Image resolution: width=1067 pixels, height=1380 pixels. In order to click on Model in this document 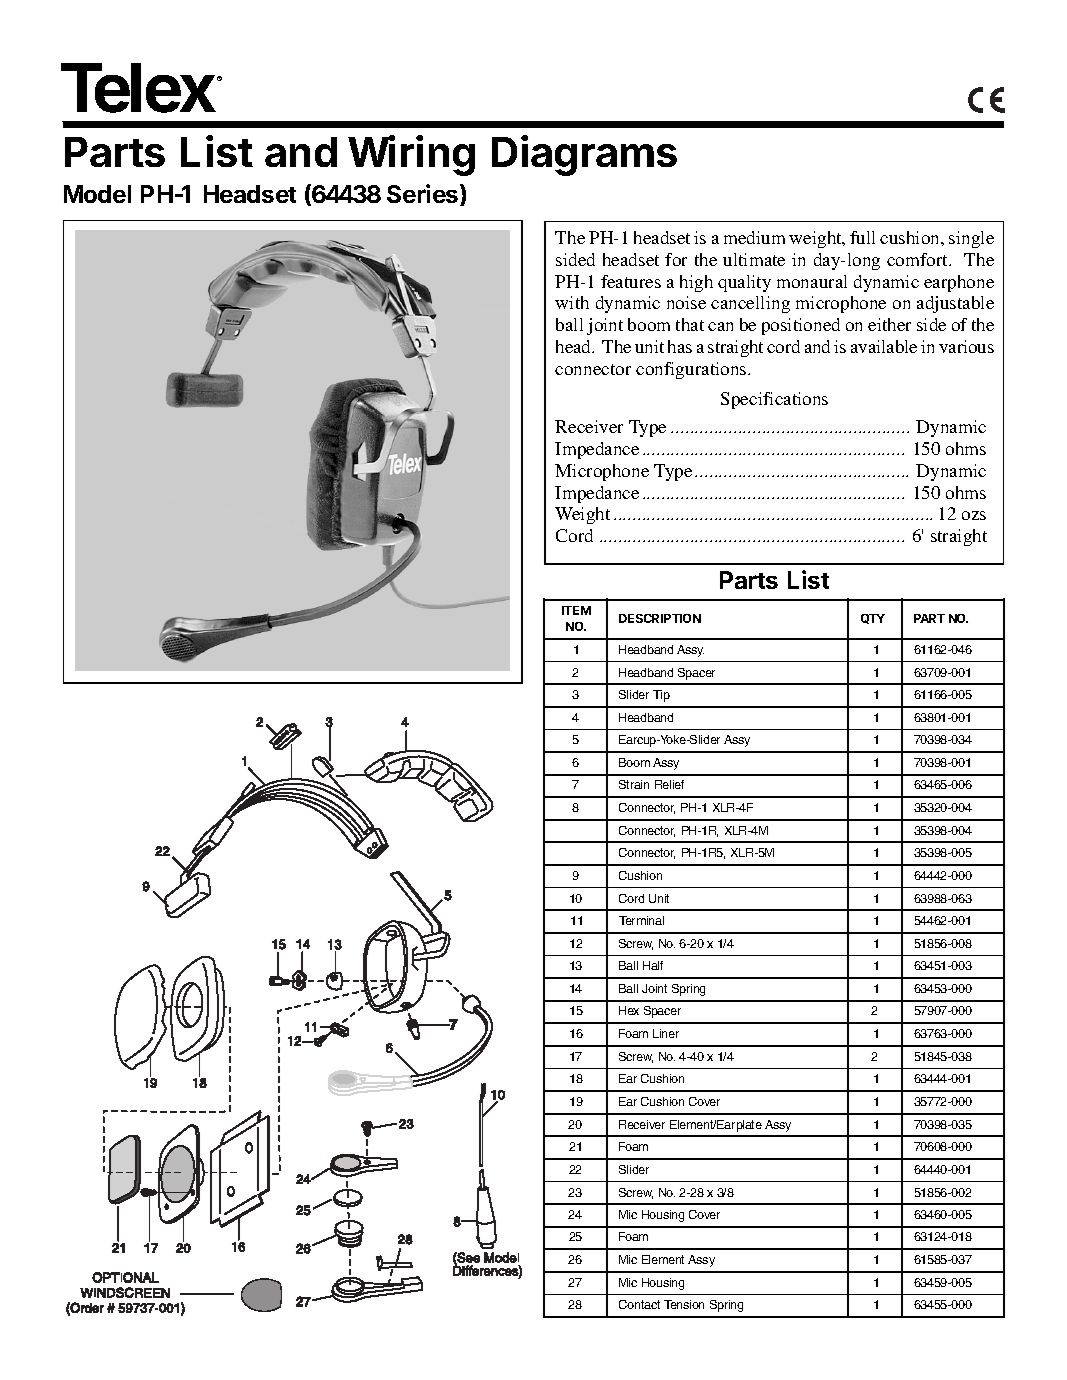, I will do `click(97, 194)`.
